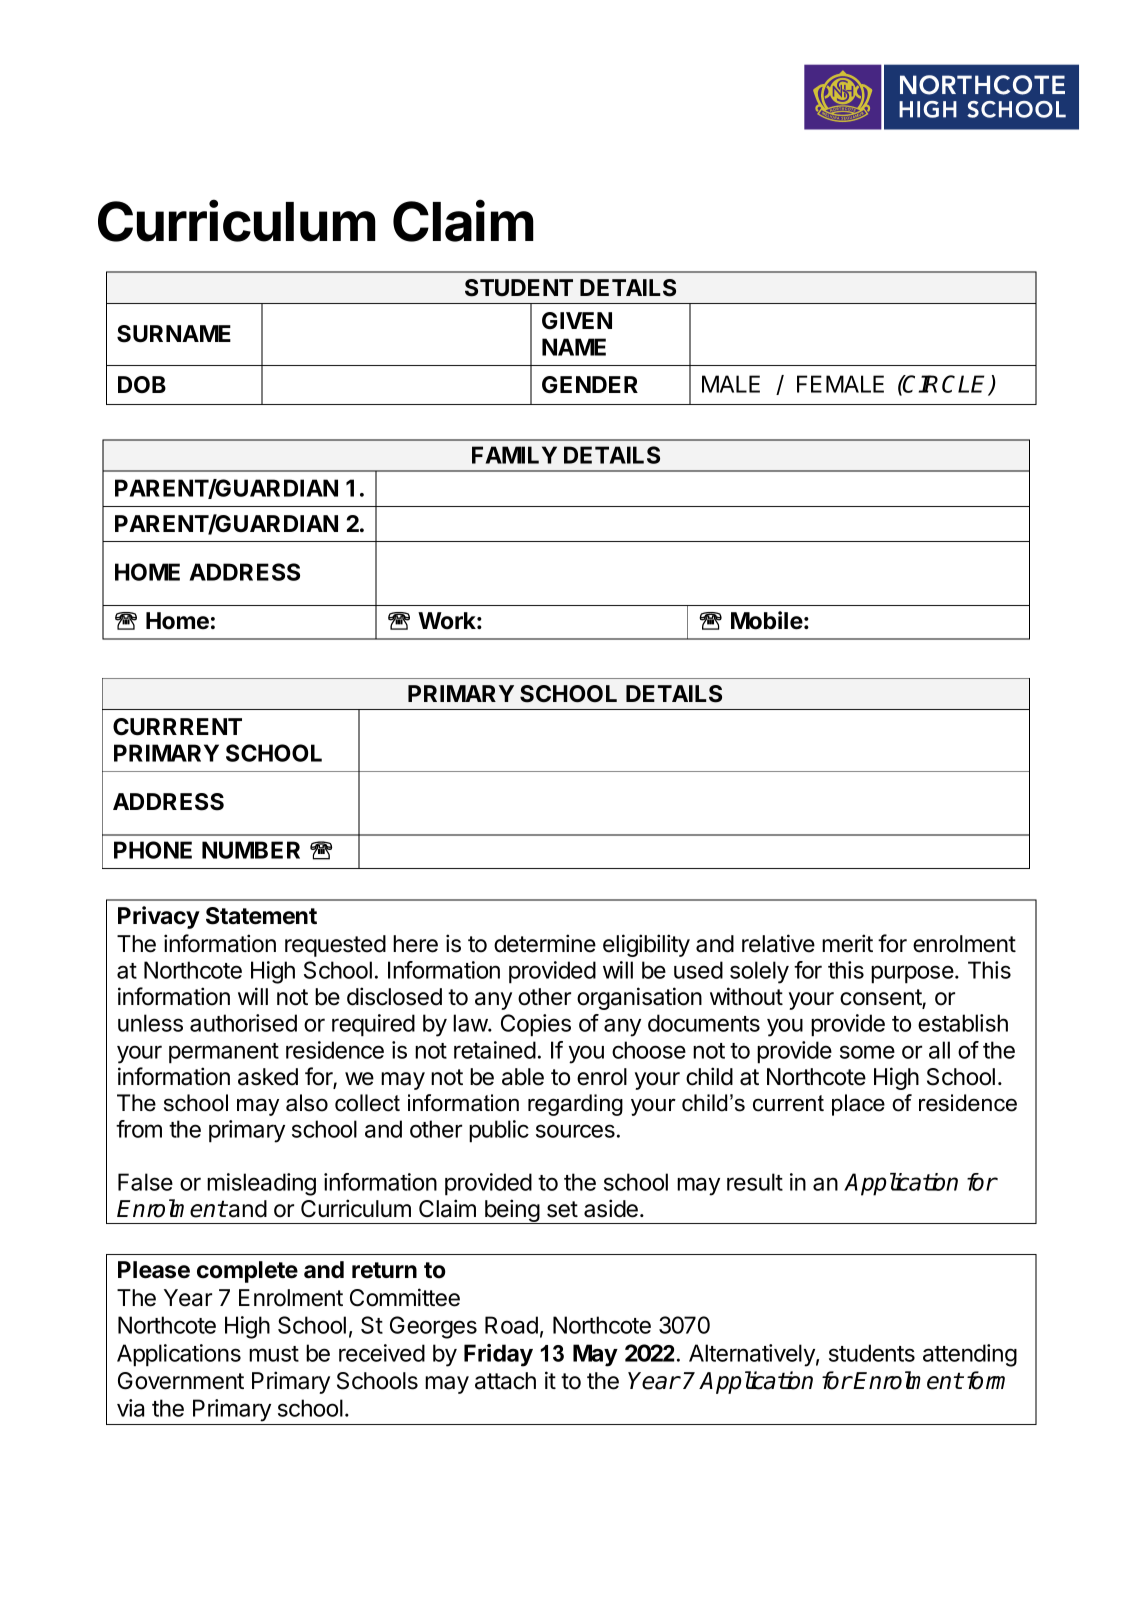  Describe the element at coordinates (505, 1381) in the screenshot. I see `attach` at that location.
